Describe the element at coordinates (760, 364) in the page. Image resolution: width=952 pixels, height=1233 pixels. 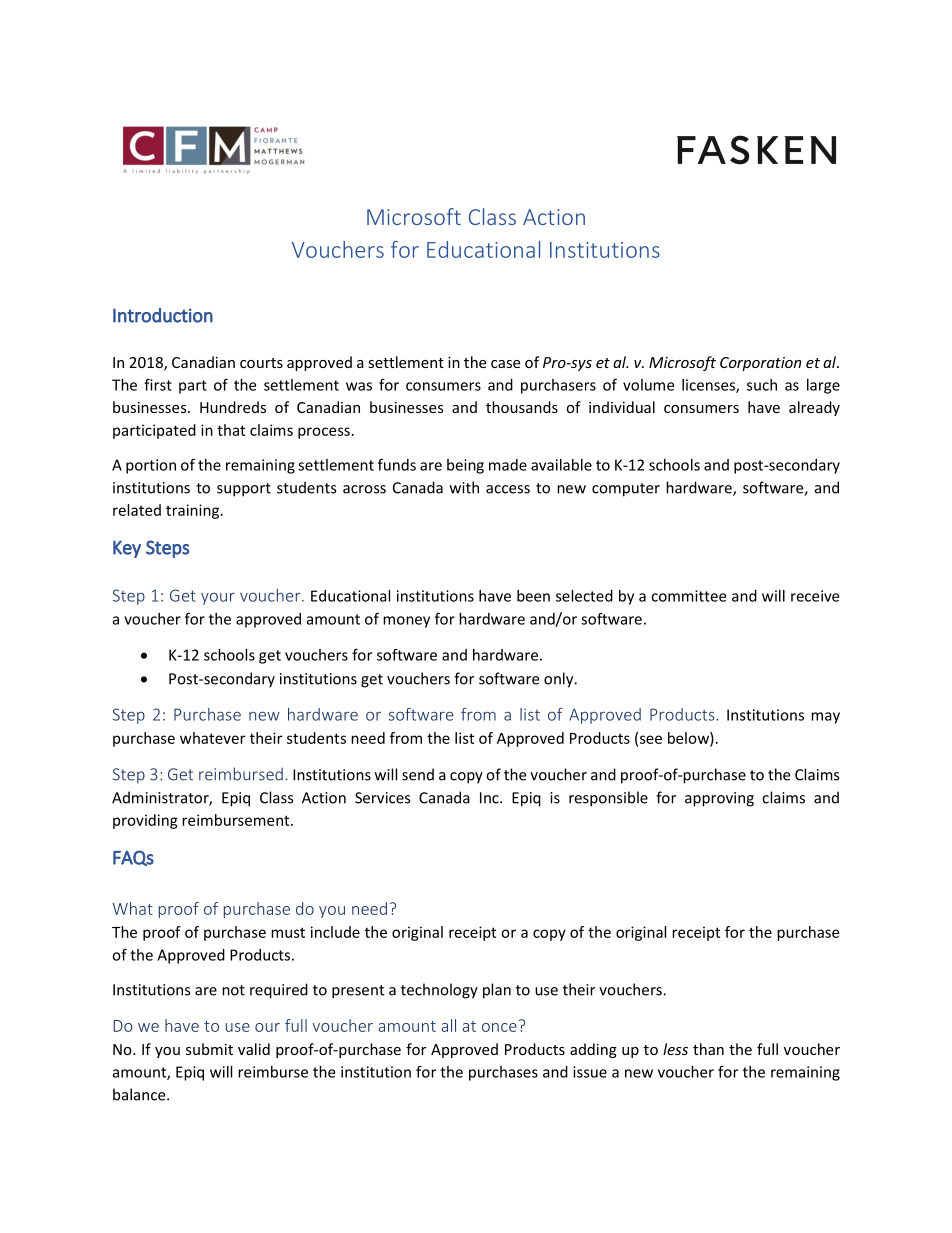
I see `Corporation` at that location.
